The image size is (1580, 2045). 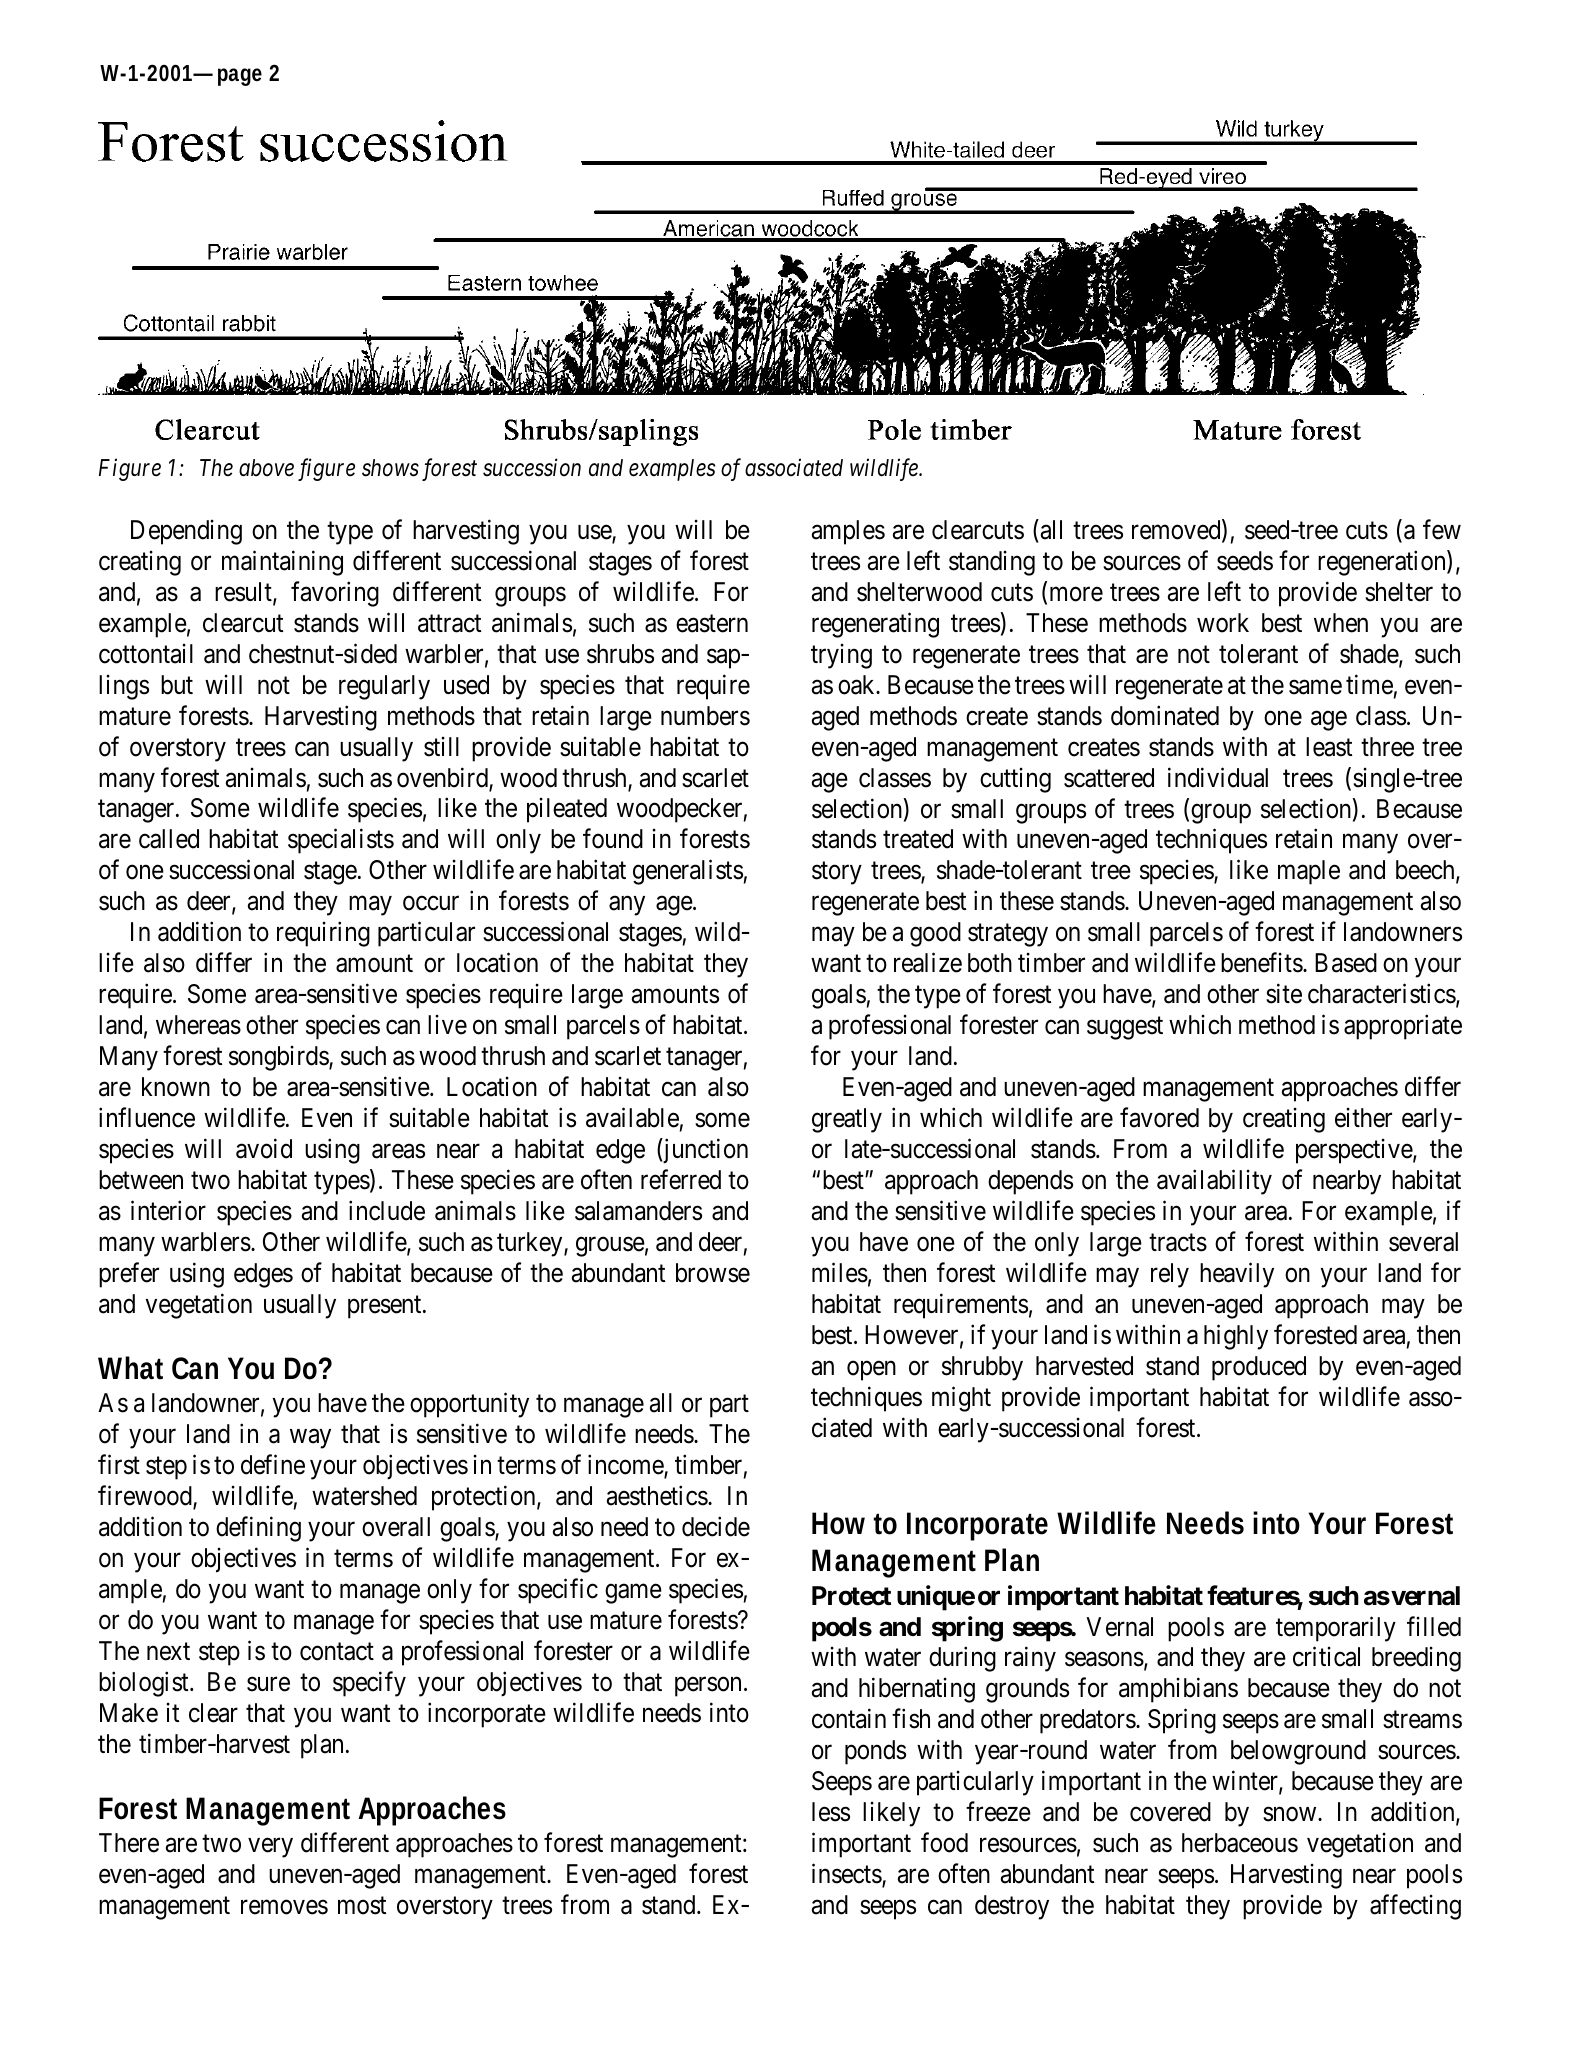 I want to click on way, so click(x=310, y=1439).
